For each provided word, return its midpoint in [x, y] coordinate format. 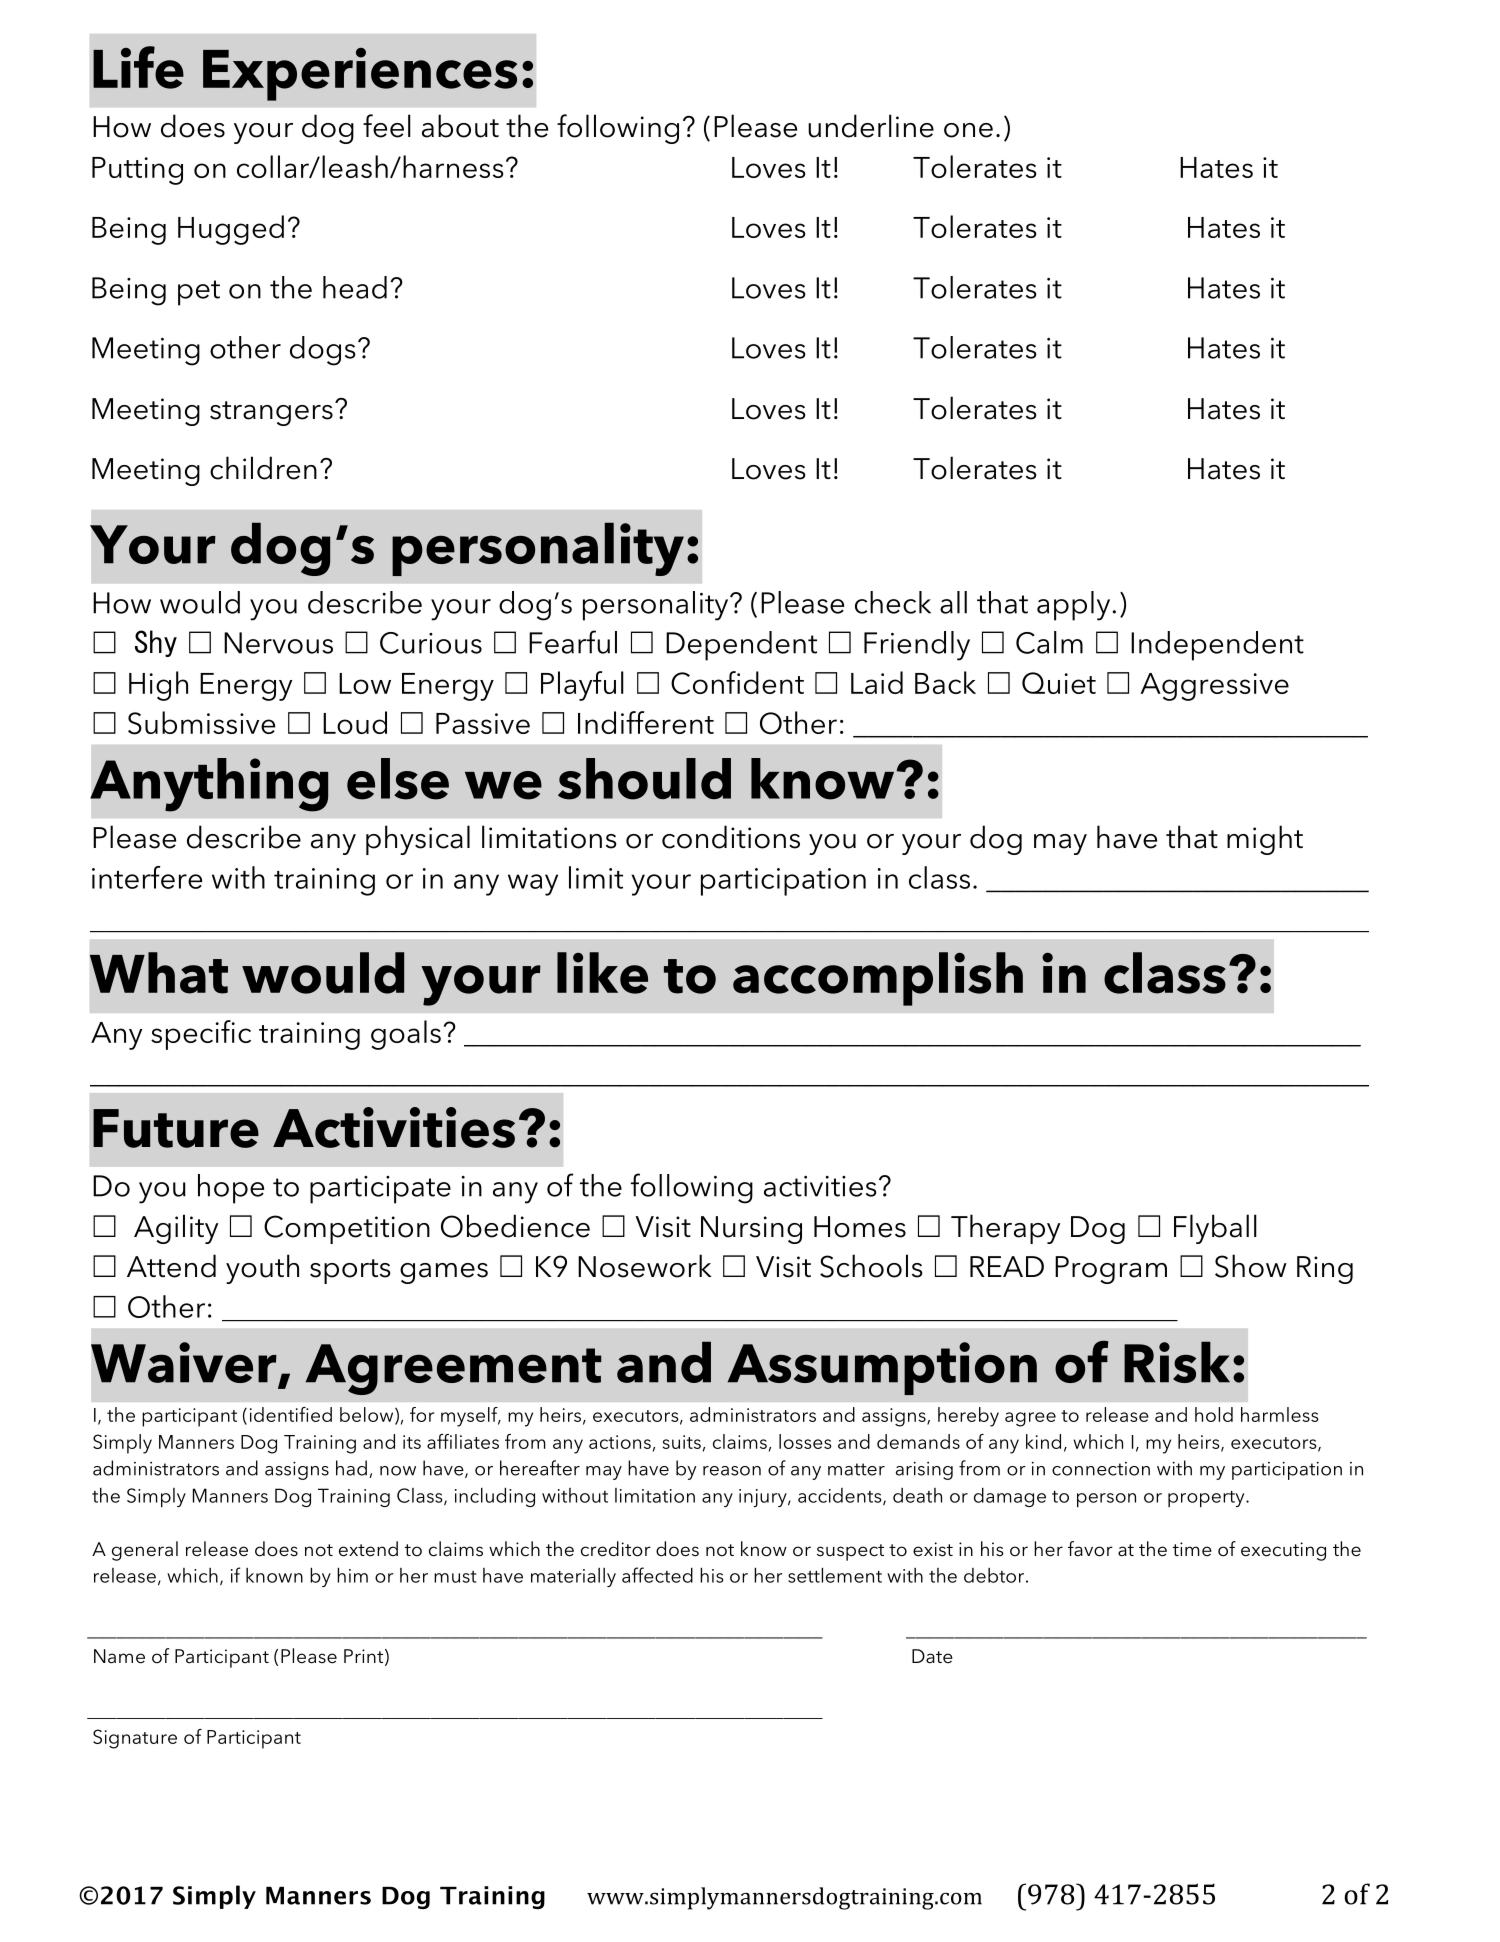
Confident [737, 683]
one [968, 130]
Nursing [751, 1230]
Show [1251, 1266]
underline [871, 126]
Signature [135, 1739]
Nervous [278, 643]
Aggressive [1214, 687]
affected [657, 1575]
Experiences [360, 74]
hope [231, 1189]
